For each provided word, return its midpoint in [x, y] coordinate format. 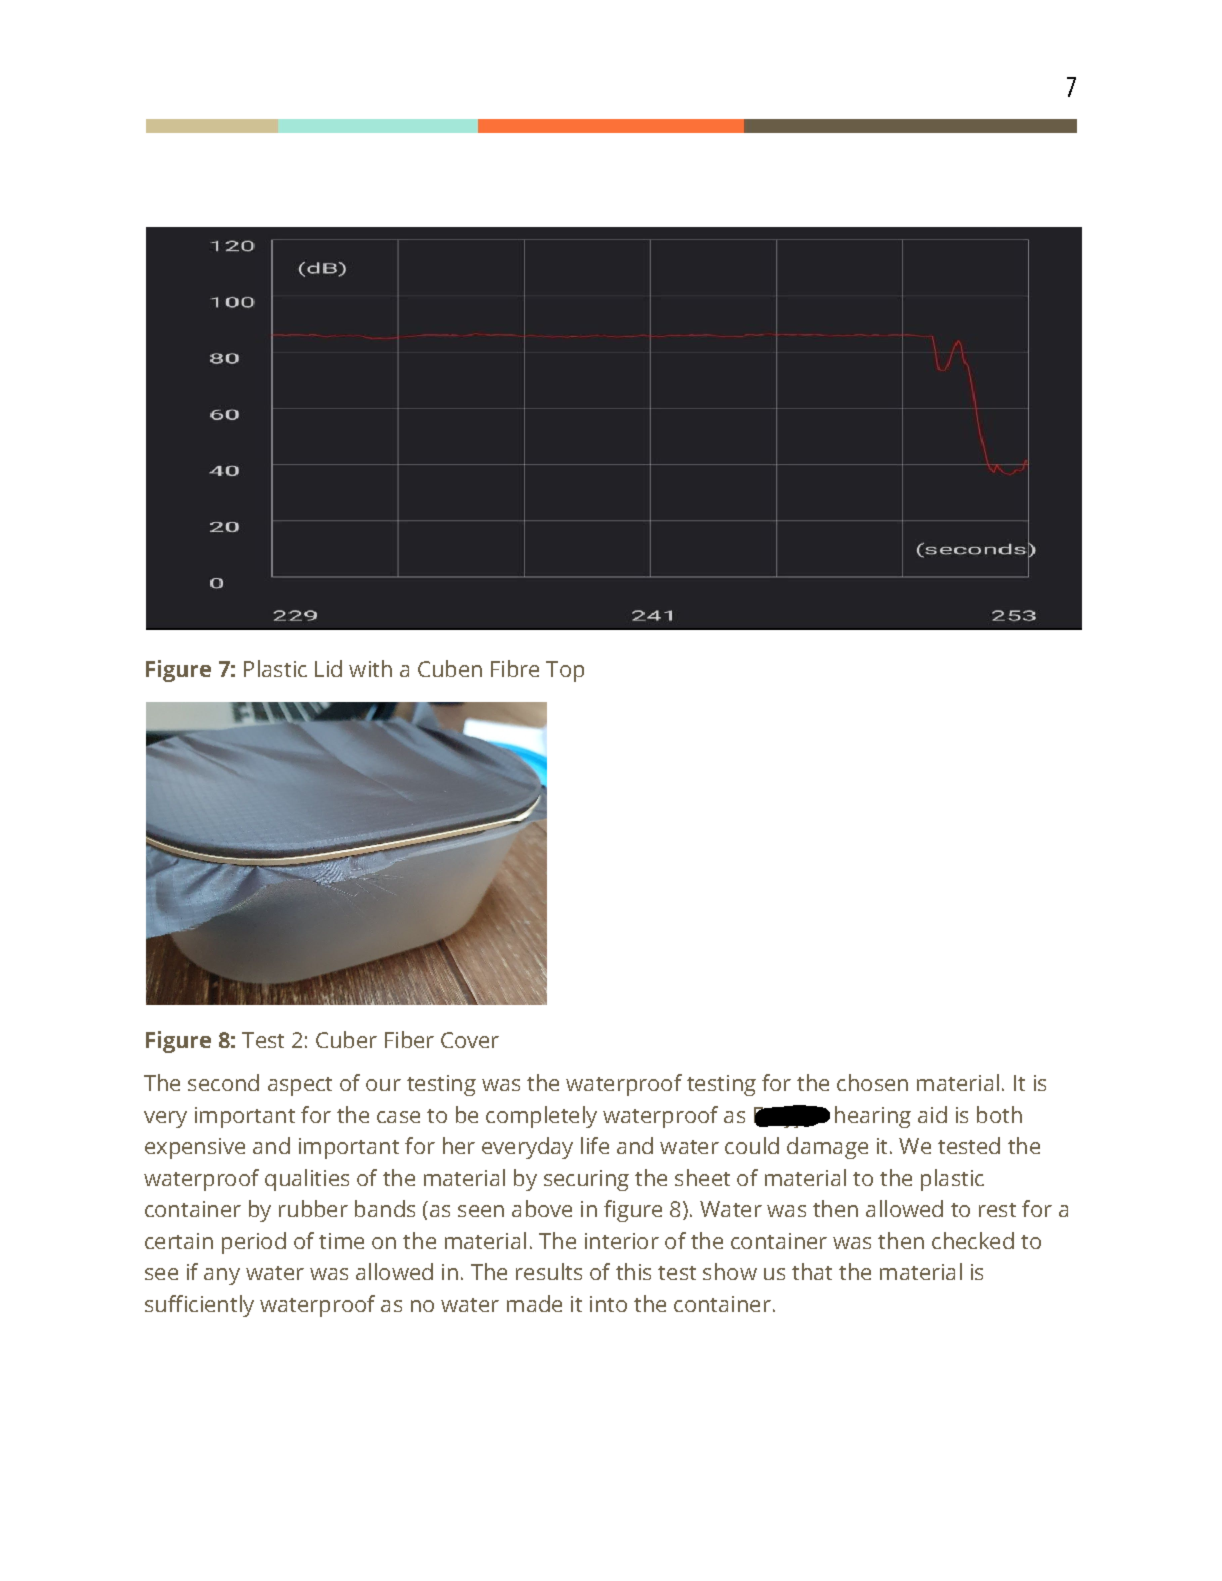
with [370, 668]
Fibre [515, 668]
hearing [873, 1117]
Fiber [409, 1039]
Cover [470, 1040]
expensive [195, 1148]
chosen [872, 1082]
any [222, 1276]
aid [932, 1114]
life [595, 1145]
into [608, 1304]
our [383, 1085]
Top [565, 671]
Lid [328, 668]
